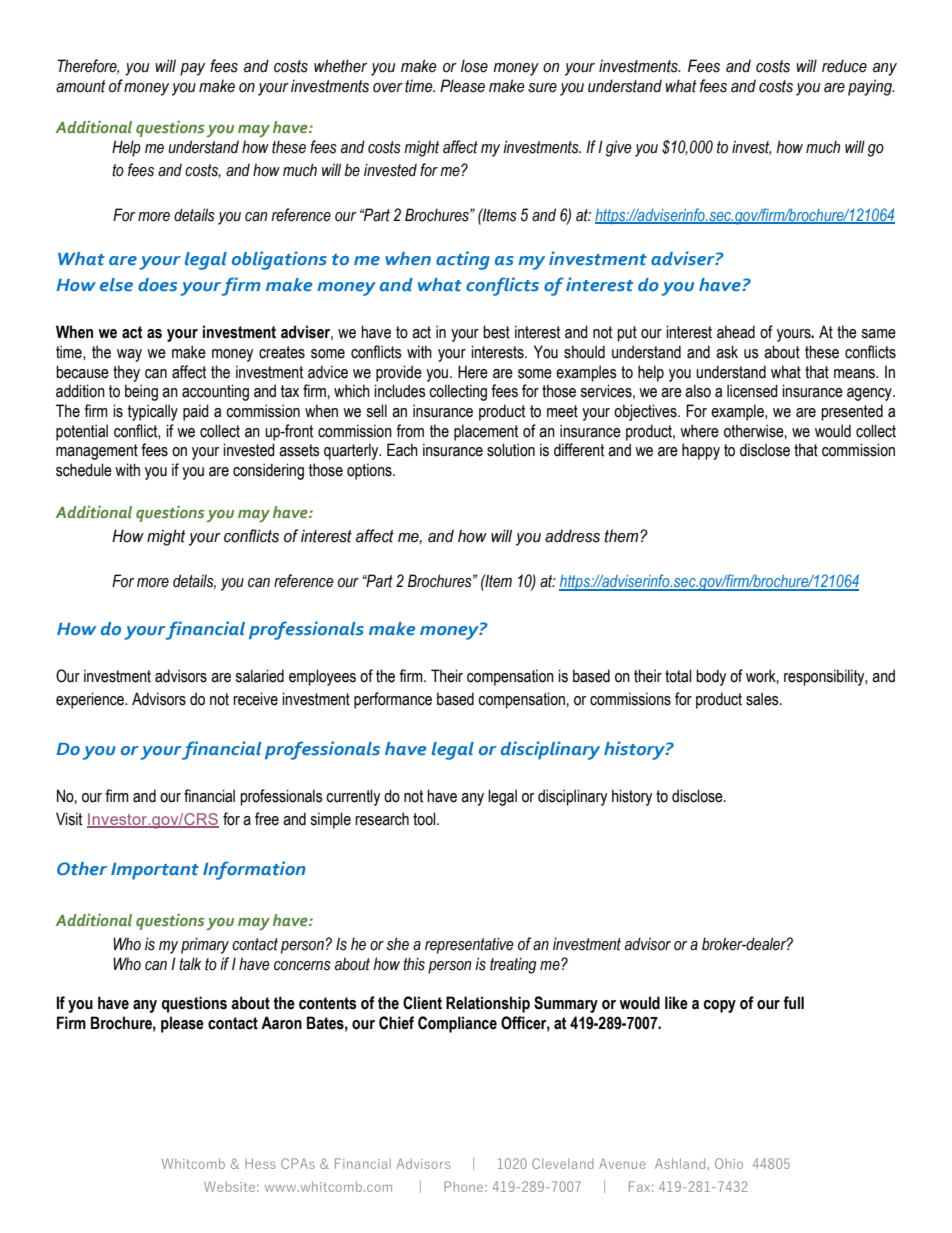 The width and height of the page is (952, 1233). What do you see at coordinates (563, 1163) in the page?
I see `Cleveland` at bounding box center [563, 1163].
